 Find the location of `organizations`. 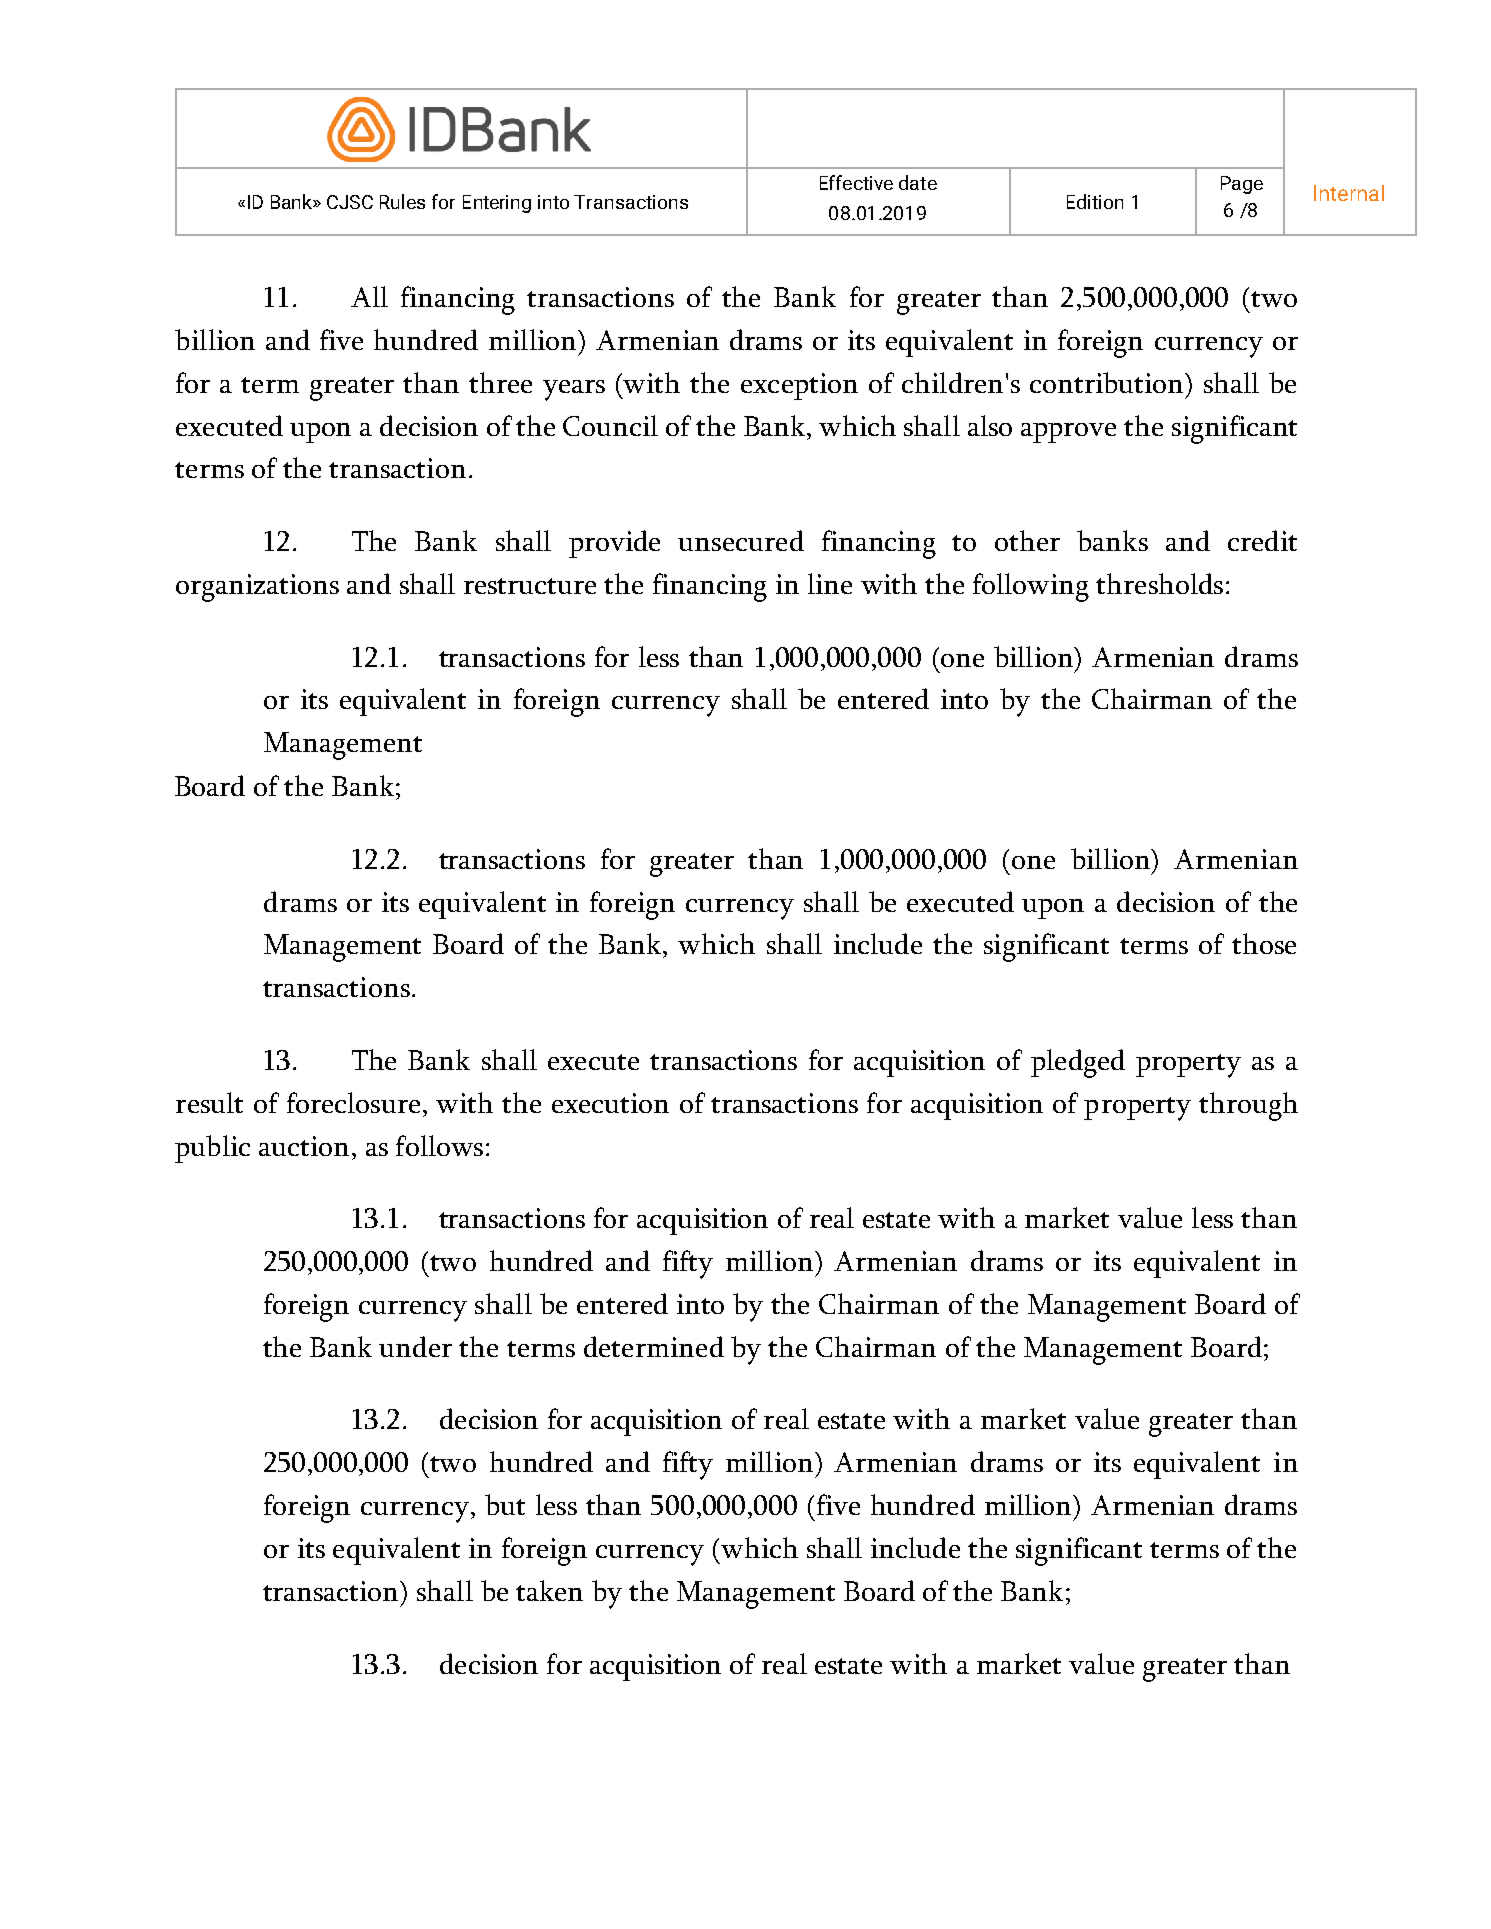

organizations is located at coordinates (257, 588).
